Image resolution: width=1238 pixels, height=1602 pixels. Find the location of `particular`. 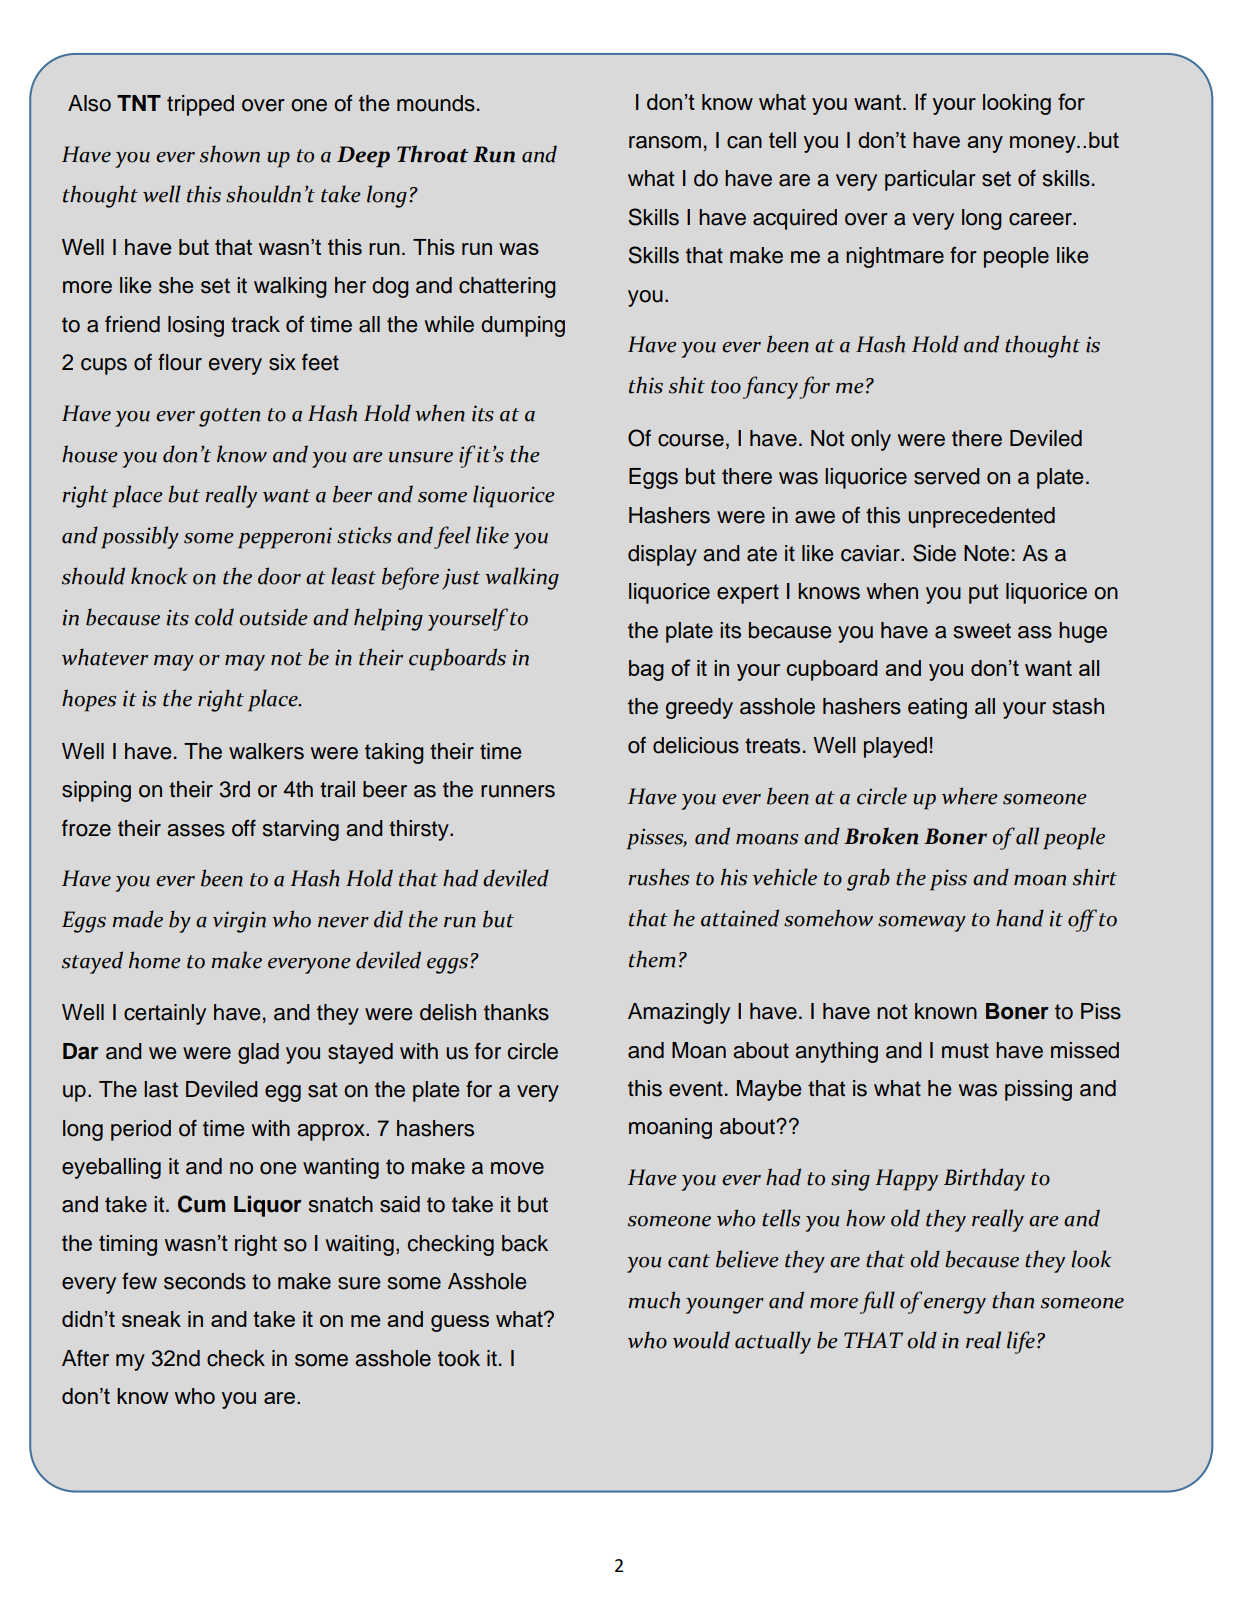

particular is located at coordinates (930, 180).
